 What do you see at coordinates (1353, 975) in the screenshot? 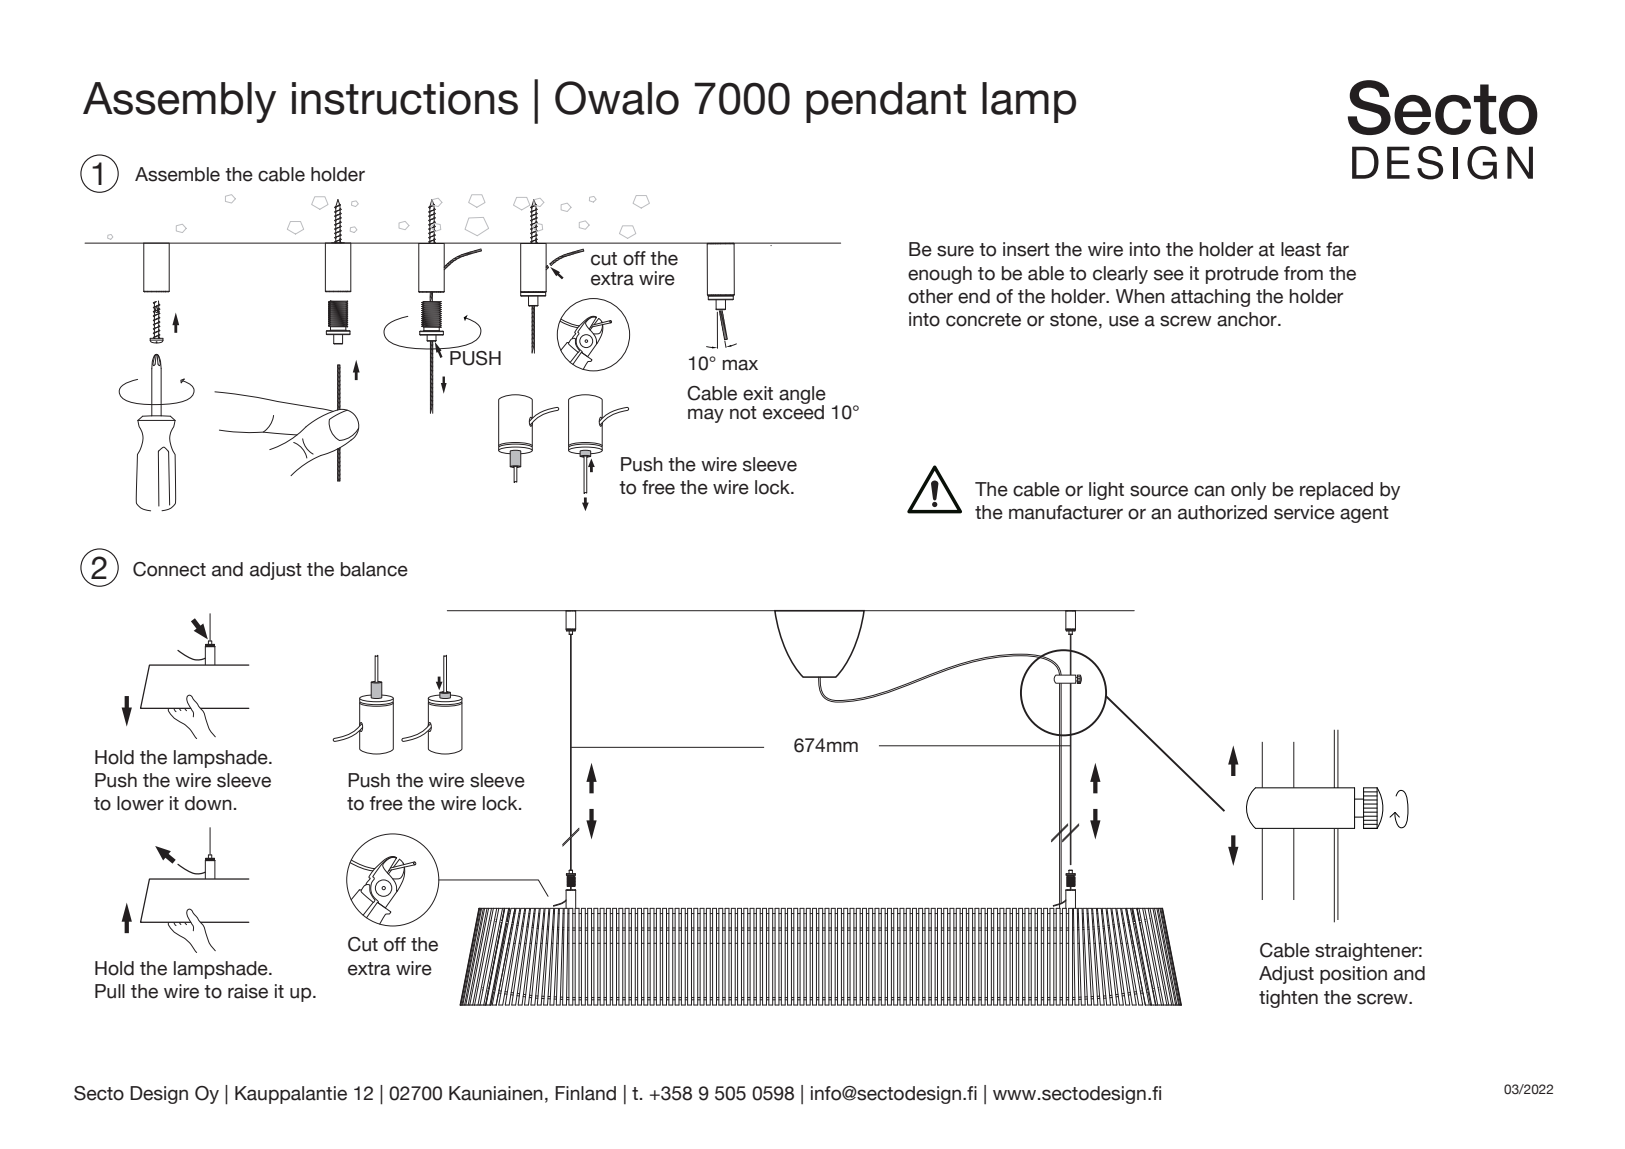
I see `position` at bounding box center [1353, 975].
